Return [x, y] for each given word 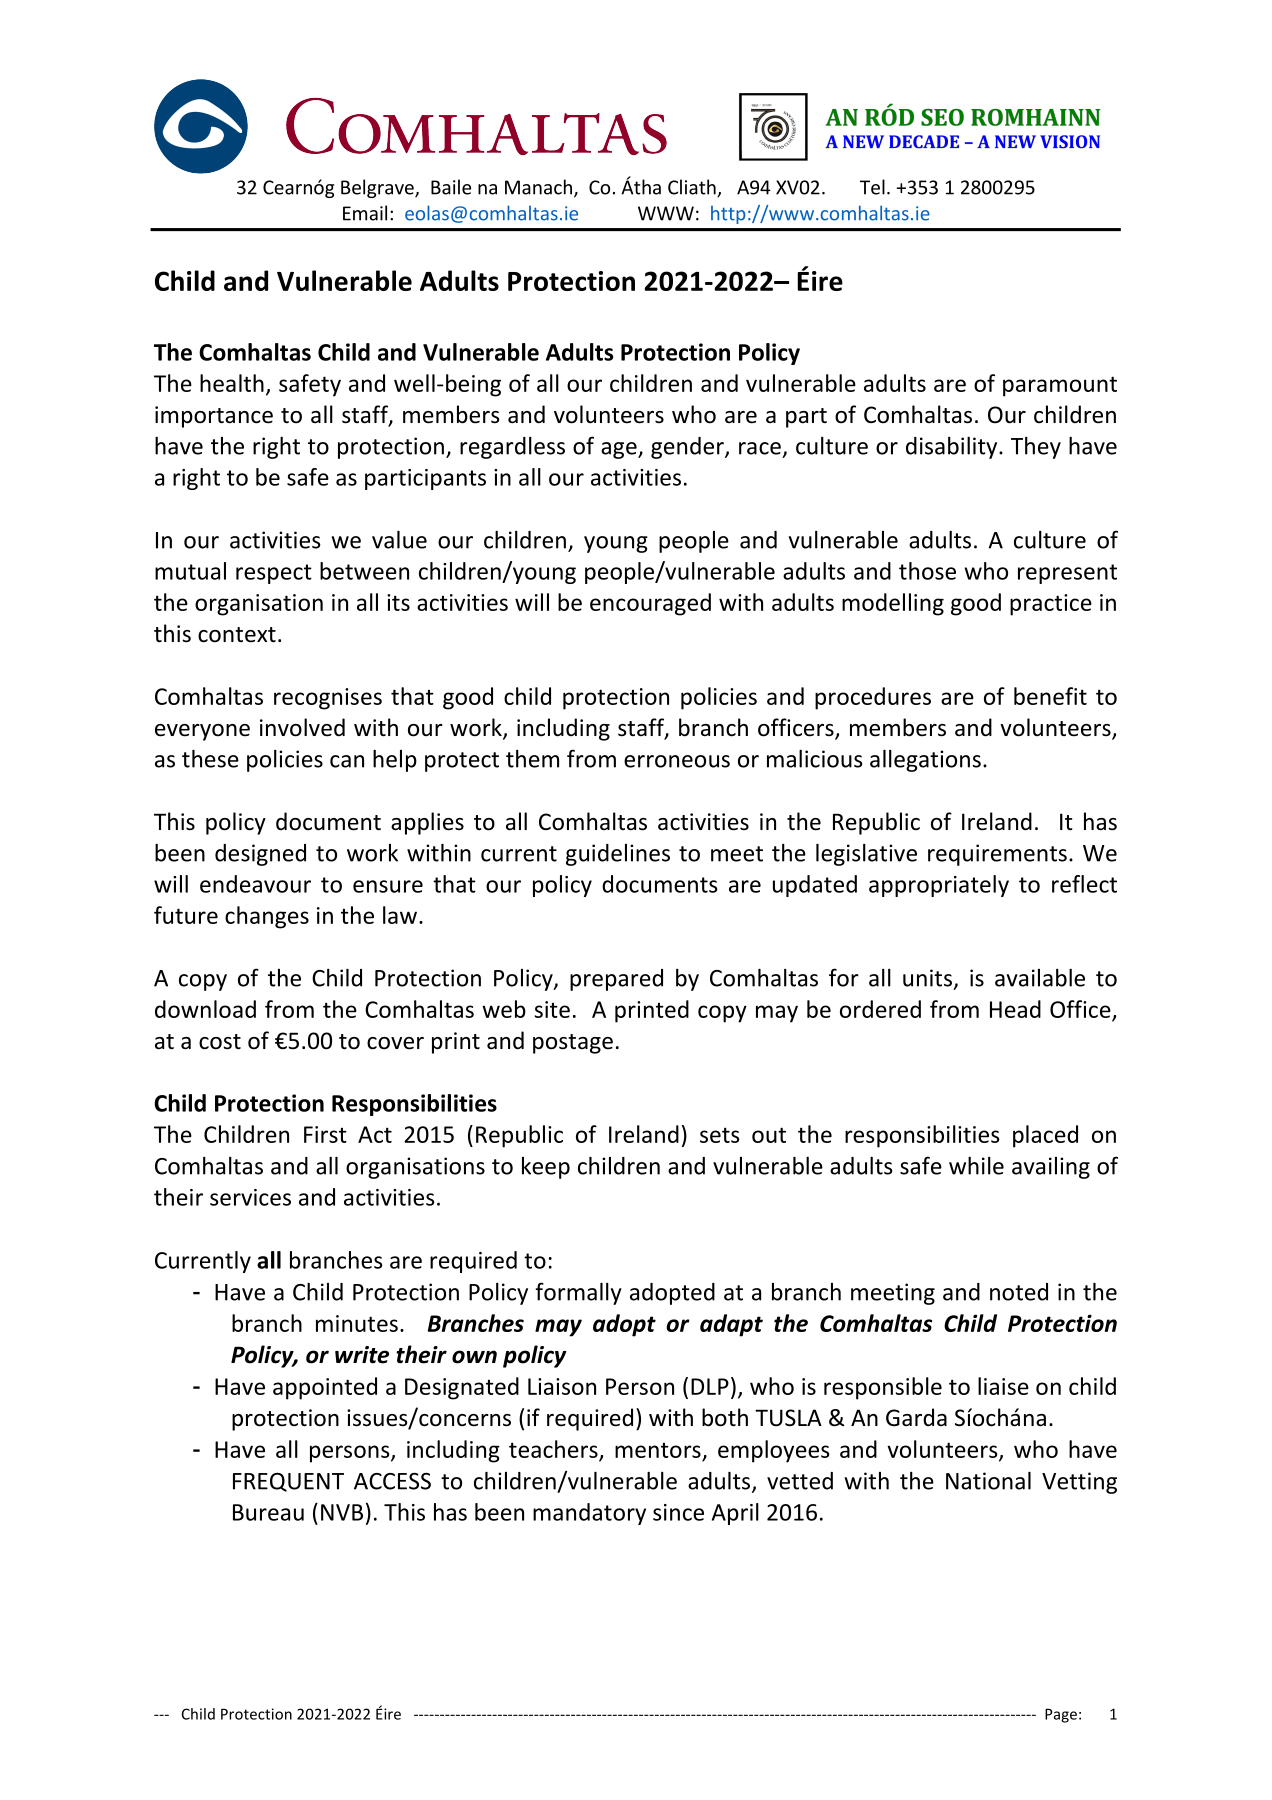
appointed [325, 1388]
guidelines [618, 855]
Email [365, 213]
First [325, 1134]
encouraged [650, 604]
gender [688, 448]
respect [274, 574]
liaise [1003, 1386]
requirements [997, 855]
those [927, 571]
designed [260, 855]
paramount [1060, 386]
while [976, 1166]
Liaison [562, 1386]
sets [720, 1135]
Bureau [268, 1512]
